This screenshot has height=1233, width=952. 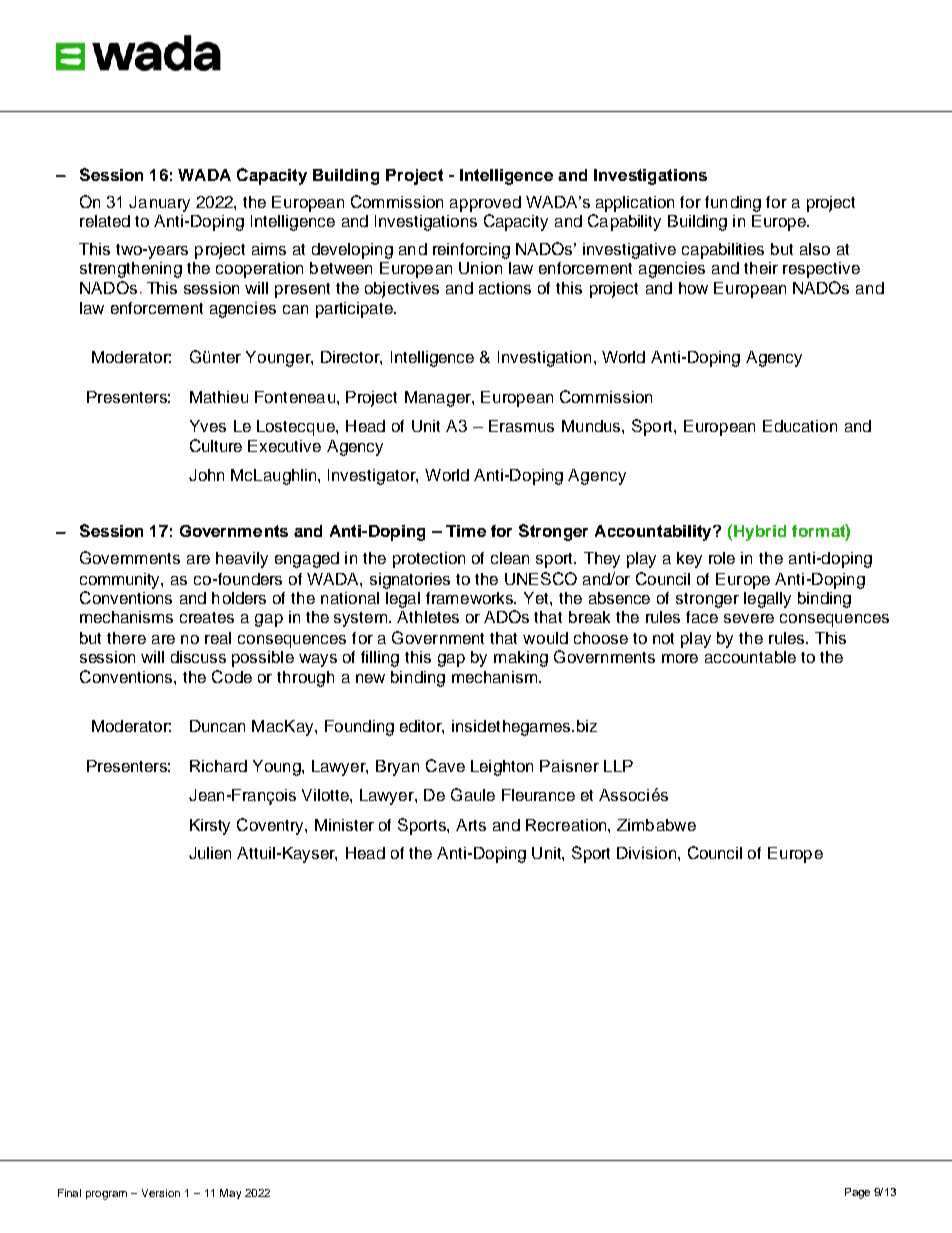 I want to click on editor, so click(x=422, y=727).
